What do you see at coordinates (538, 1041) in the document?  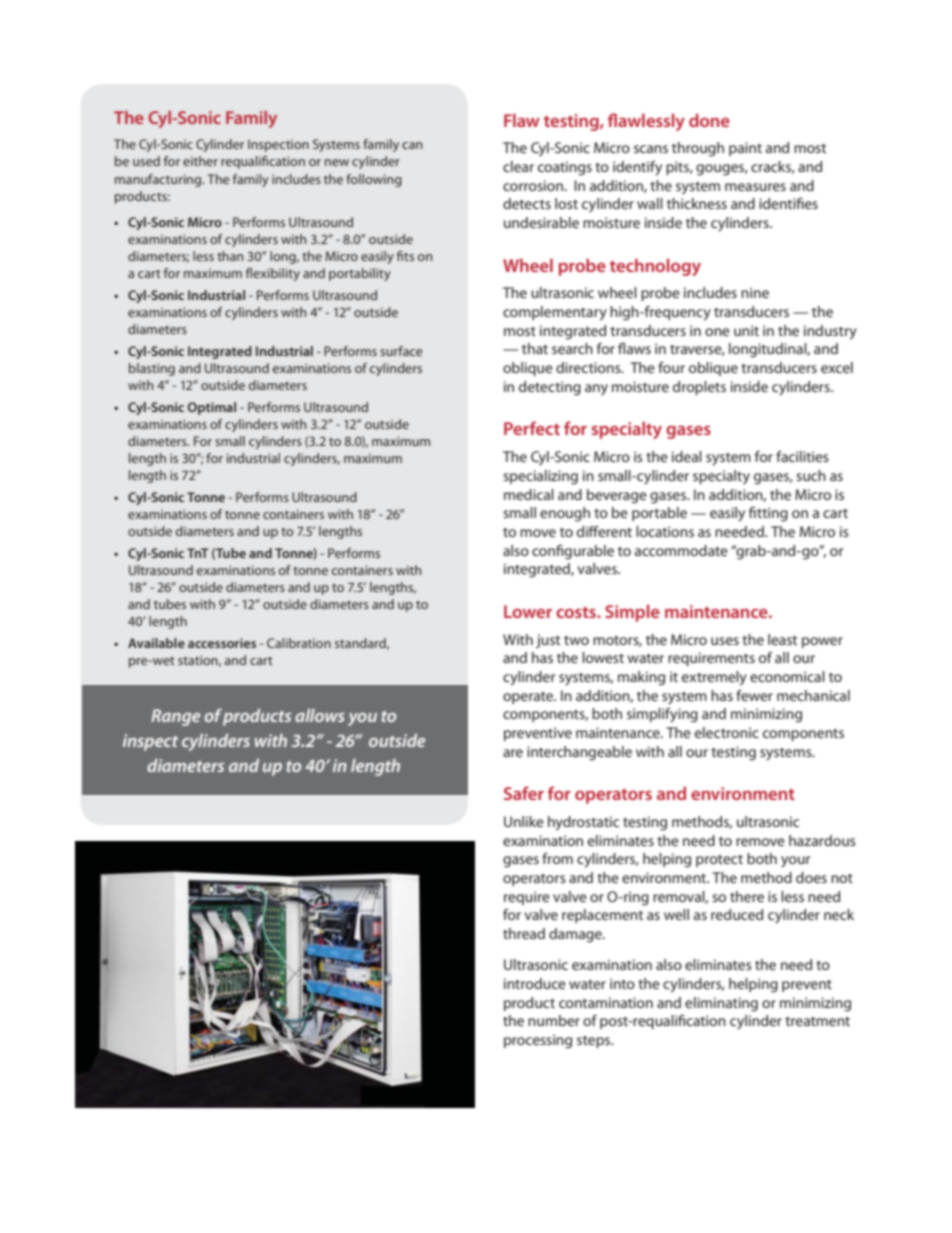 I see `processing` at bounding box center [538, 1041].
